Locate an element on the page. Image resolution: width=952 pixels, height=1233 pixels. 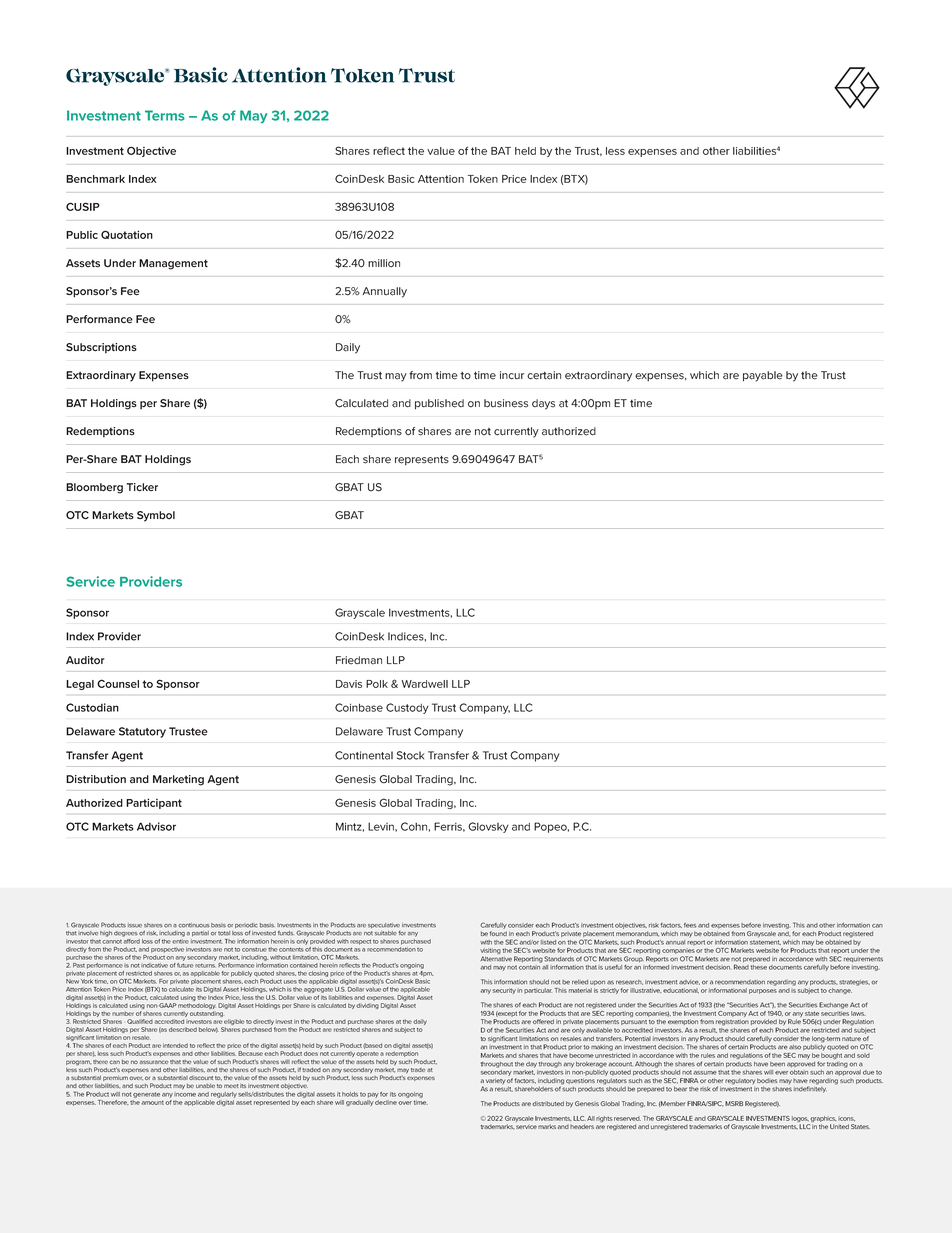
bodies is located at coordinates (767, 1080).
